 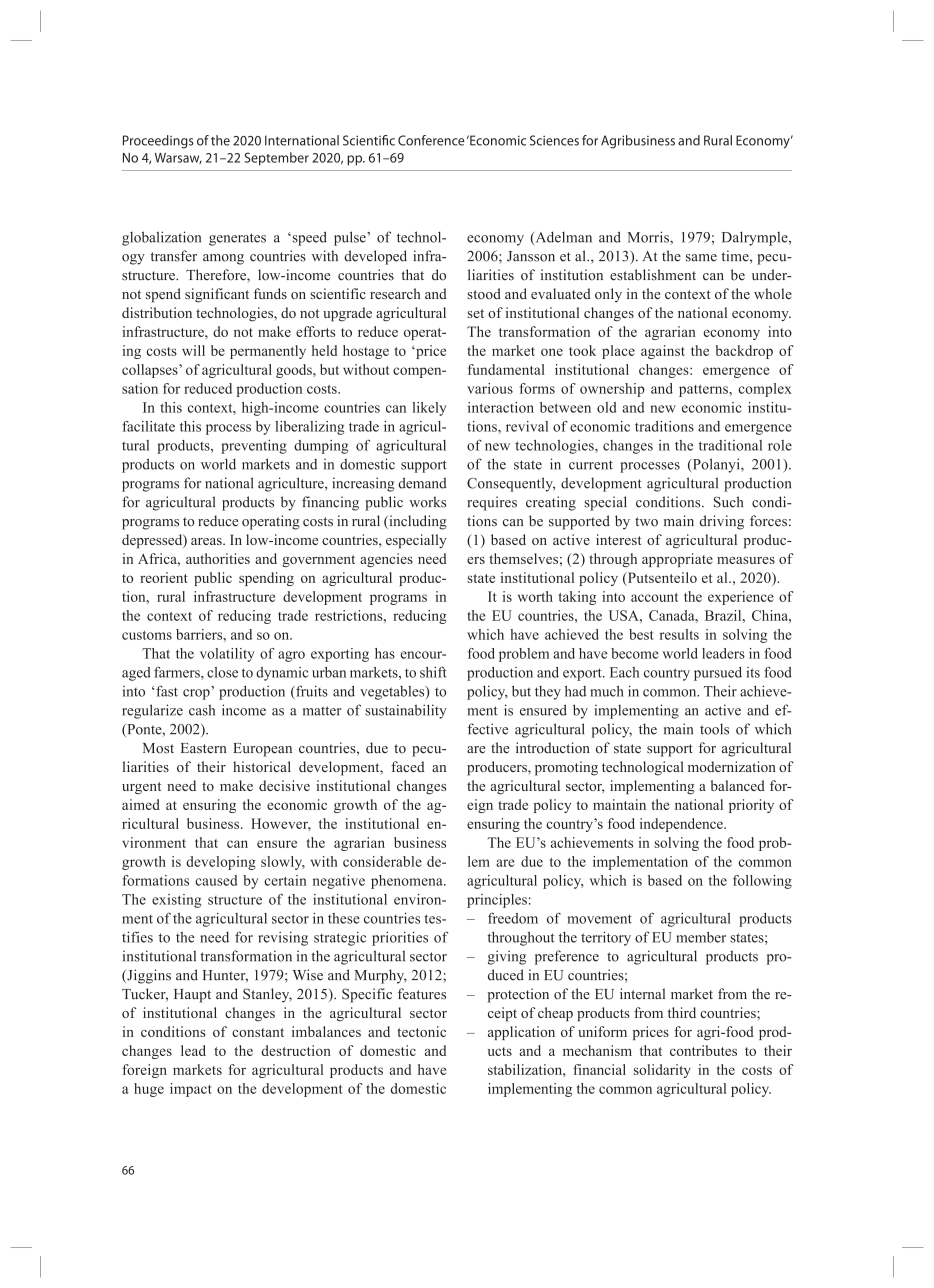 What do you see at coordinates (714, 729) in the page?
I see `tools` at bounding box center [714, 729].
